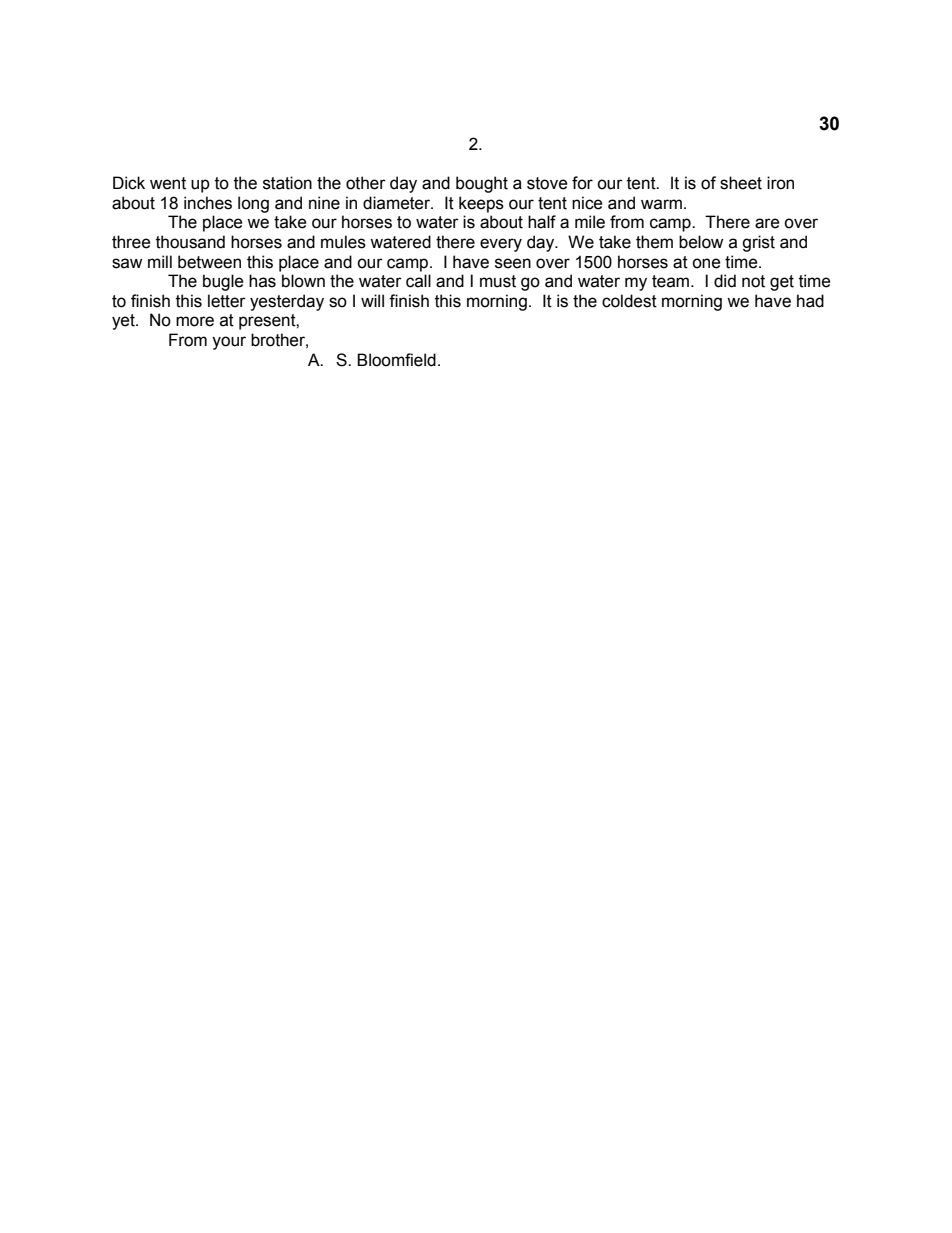 The image size is (952, 1233). I want to click on one, so click(706, 263).
